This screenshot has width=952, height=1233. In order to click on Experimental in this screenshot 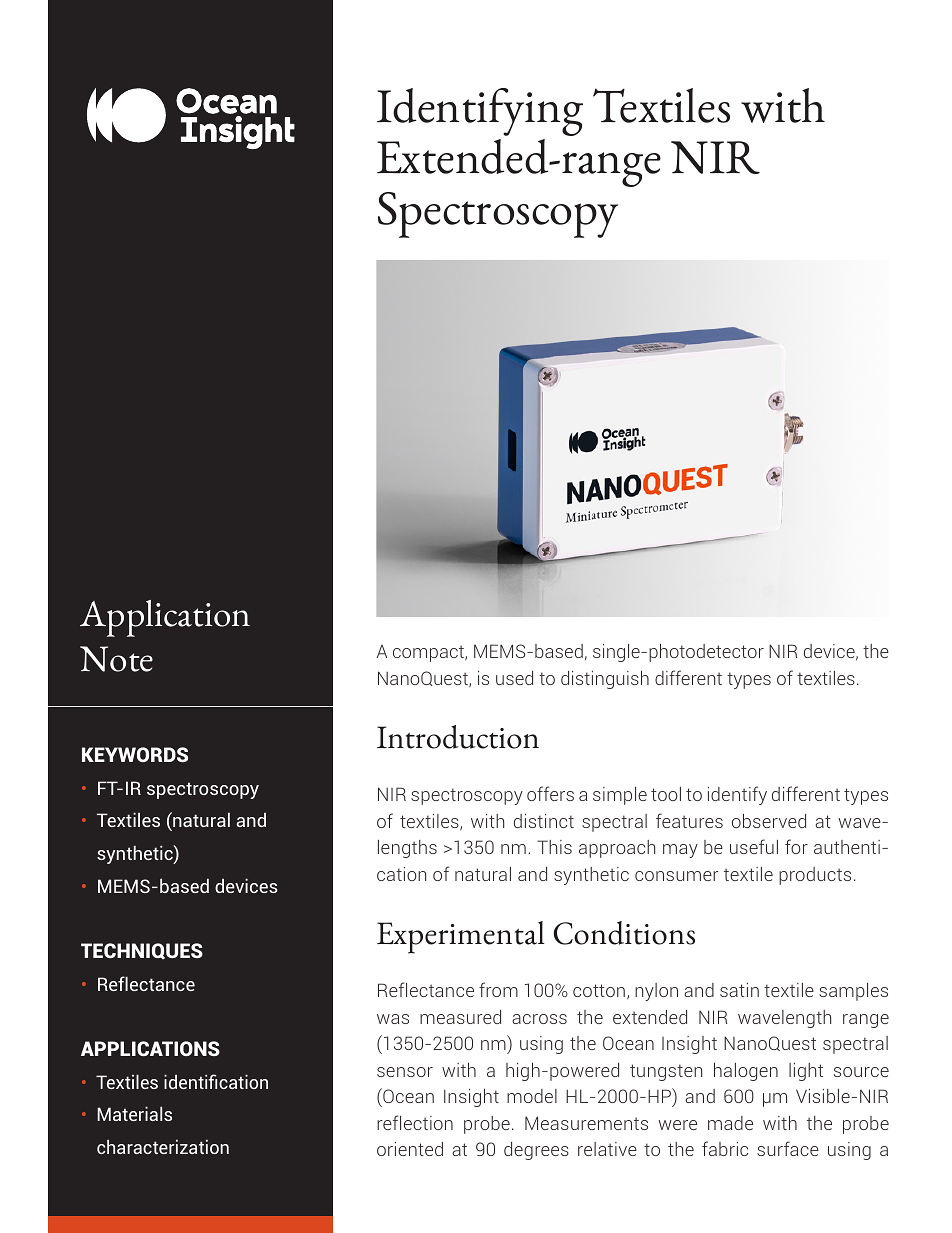, I will do `click(460, 937)`.
